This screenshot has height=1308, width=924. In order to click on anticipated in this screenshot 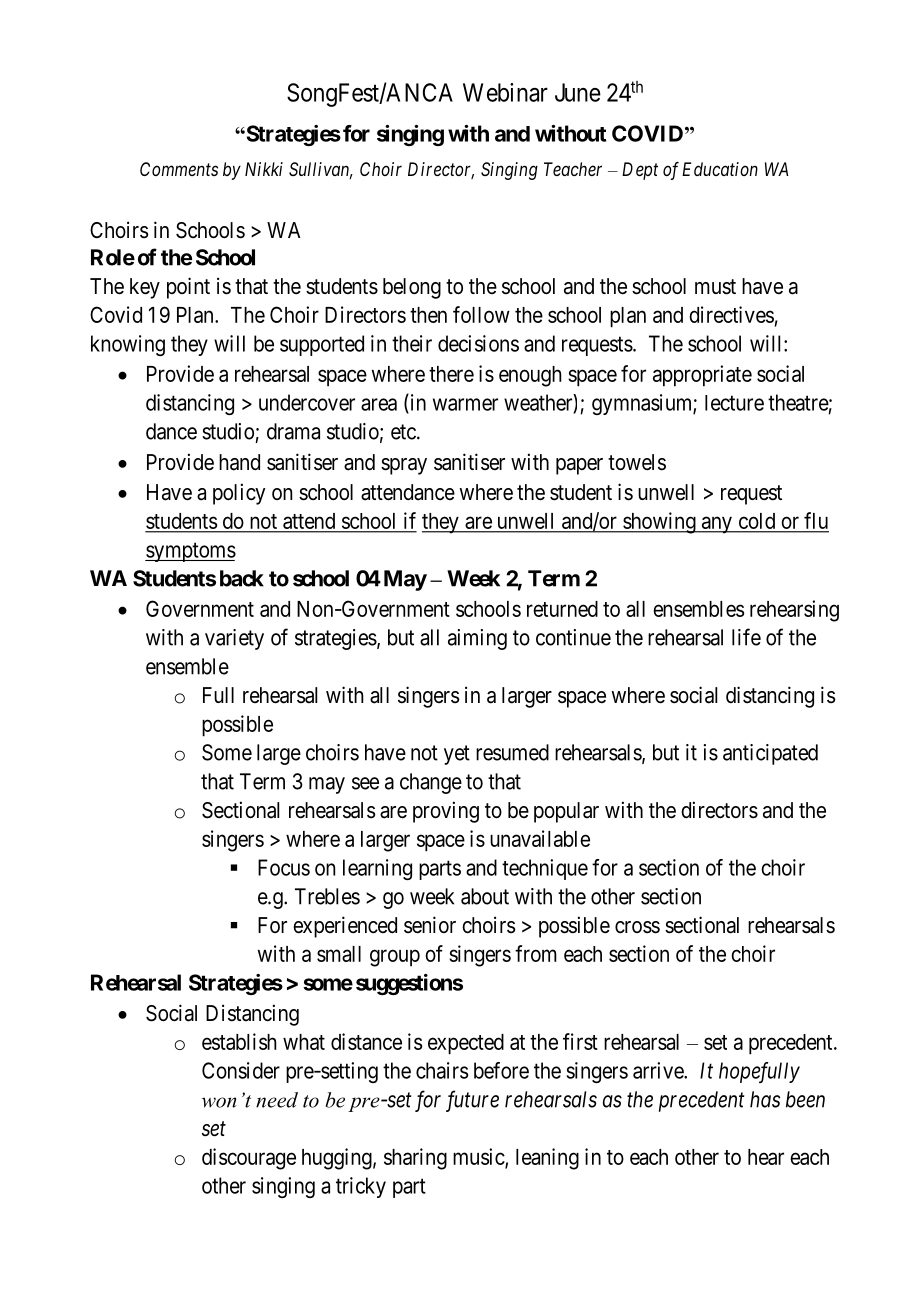, I will do `click(770, 754)`.
